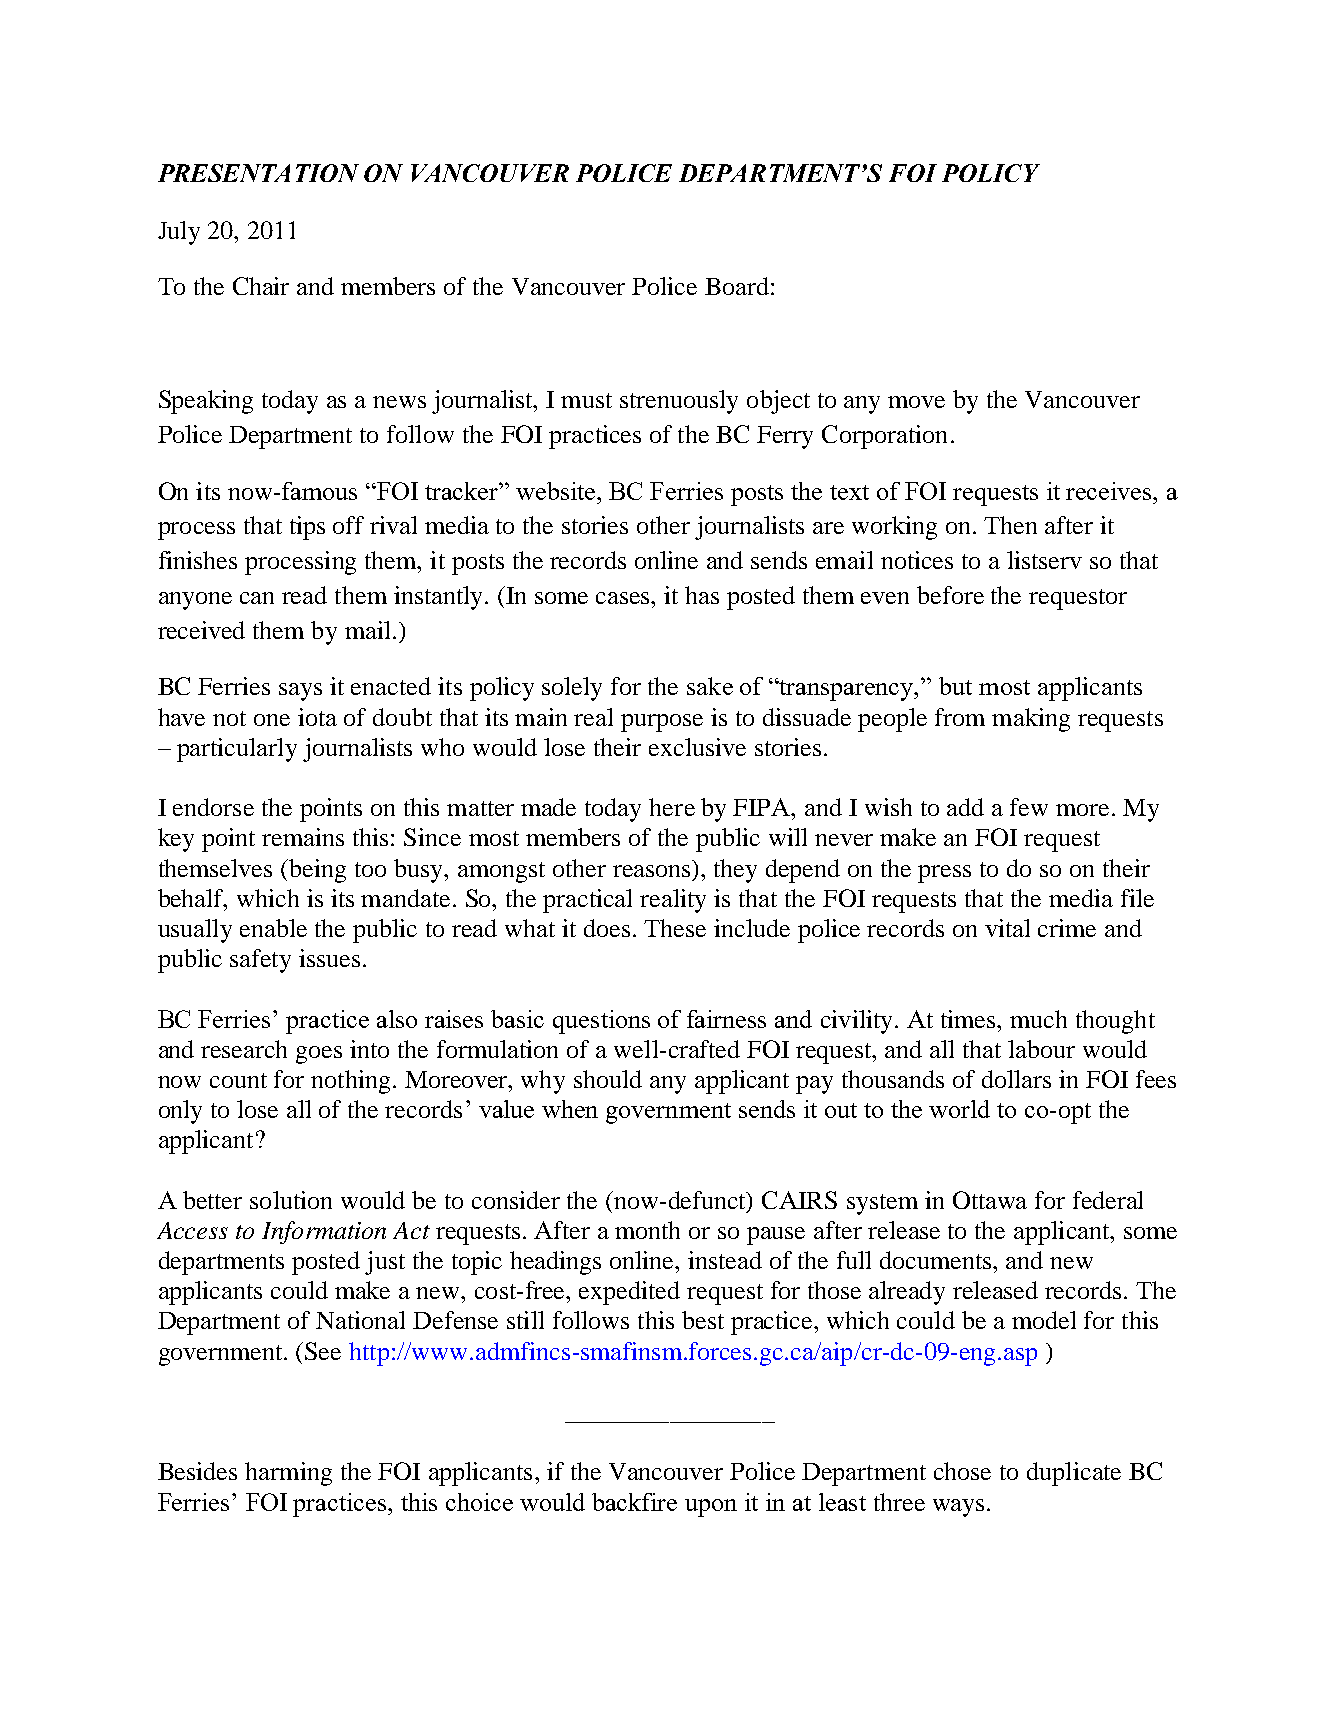 This screenshot has height=1733, width=1339. I want to click on has, so click(702, 595).
